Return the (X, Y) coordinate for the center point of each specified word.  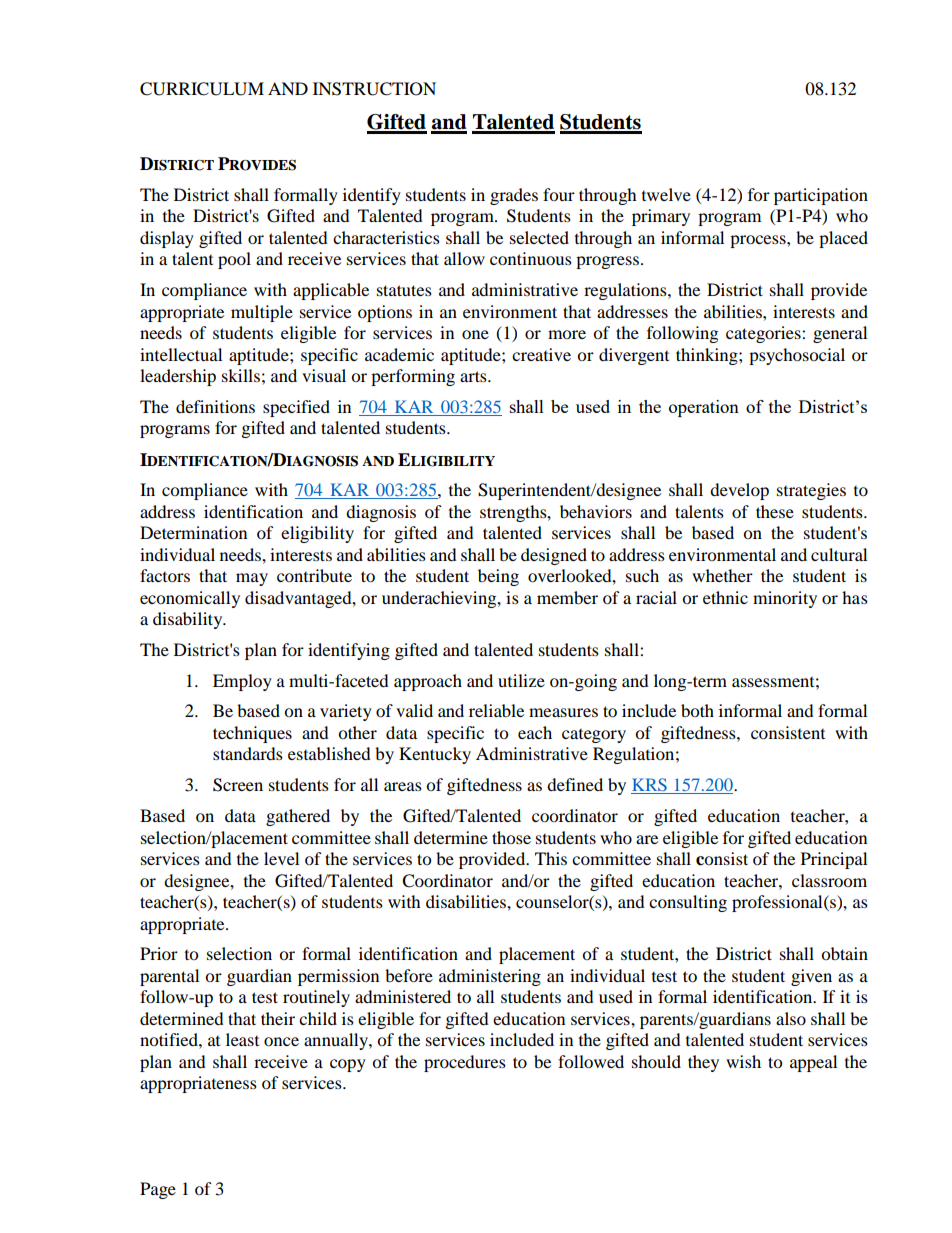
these (775, 511)
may (252, 579)
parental (169, 977)
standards (248, 753)
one (475, 334)
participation (821, 196)
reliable (496, 710)
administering (490, 977)
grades (514, 196)
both (697, 710)
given (811, 977)
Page (158, 1190)
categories (764, 334)
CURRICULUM (202, 89)
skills (241, 375)
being (498, 577)
